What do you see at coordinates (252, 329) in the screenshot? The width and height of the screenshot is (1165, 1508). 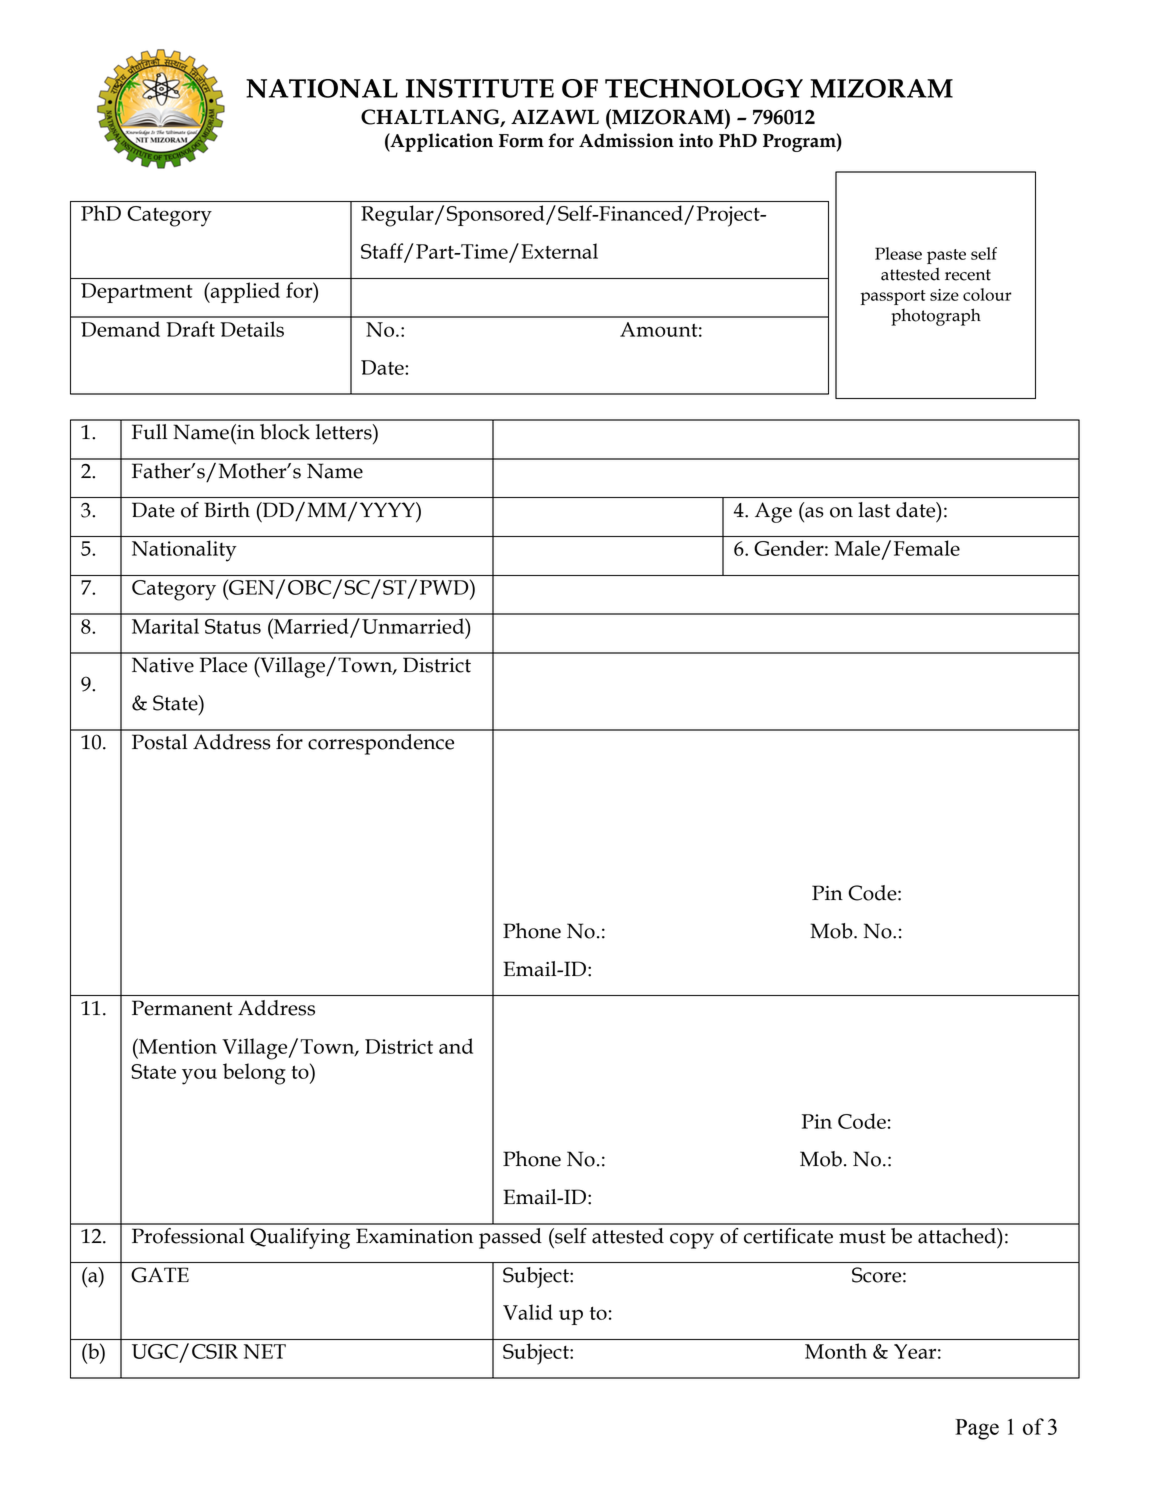 I see `Details` at bounding box center [252, 329].
